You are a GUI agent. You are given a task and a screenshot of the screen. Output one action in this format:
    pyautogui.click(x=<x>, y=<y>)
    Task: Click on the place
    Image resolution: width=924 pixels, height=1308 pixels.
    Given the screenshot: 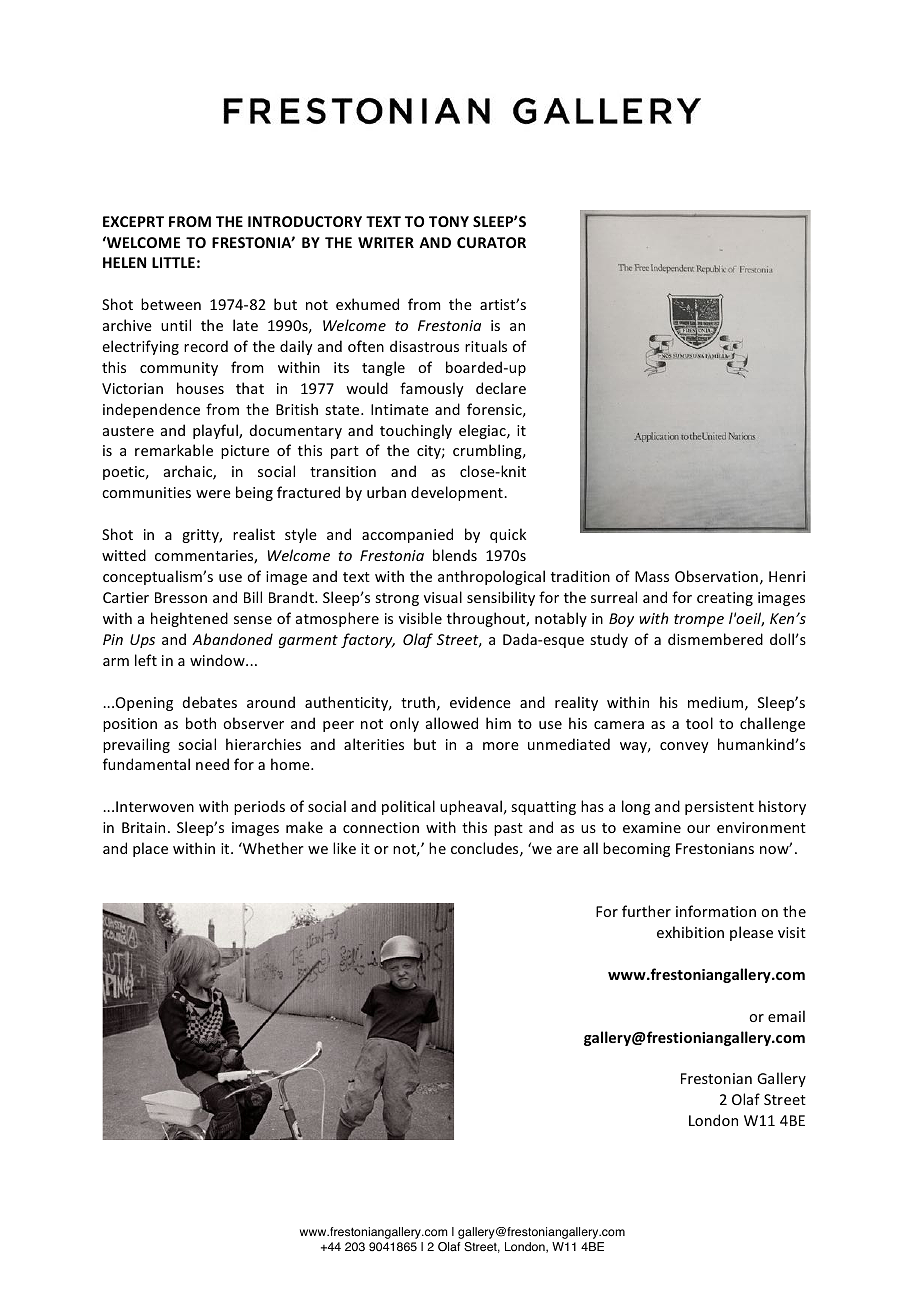 What is the action you would take?
    pyautogui.click(x=150, y=849)
